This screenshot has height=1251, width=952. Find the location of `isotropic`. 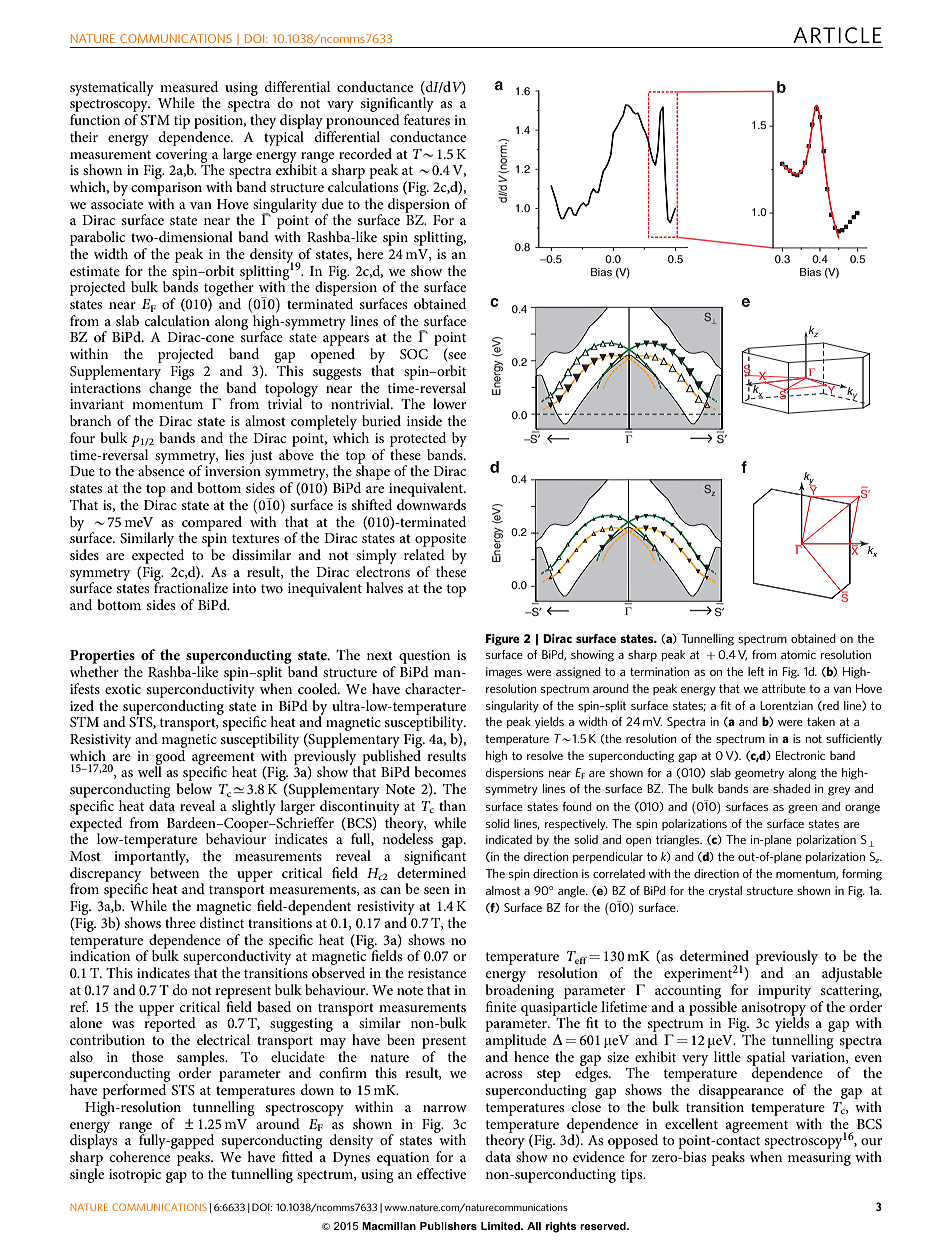

isotropic is located at coordinates (135, 1176).
